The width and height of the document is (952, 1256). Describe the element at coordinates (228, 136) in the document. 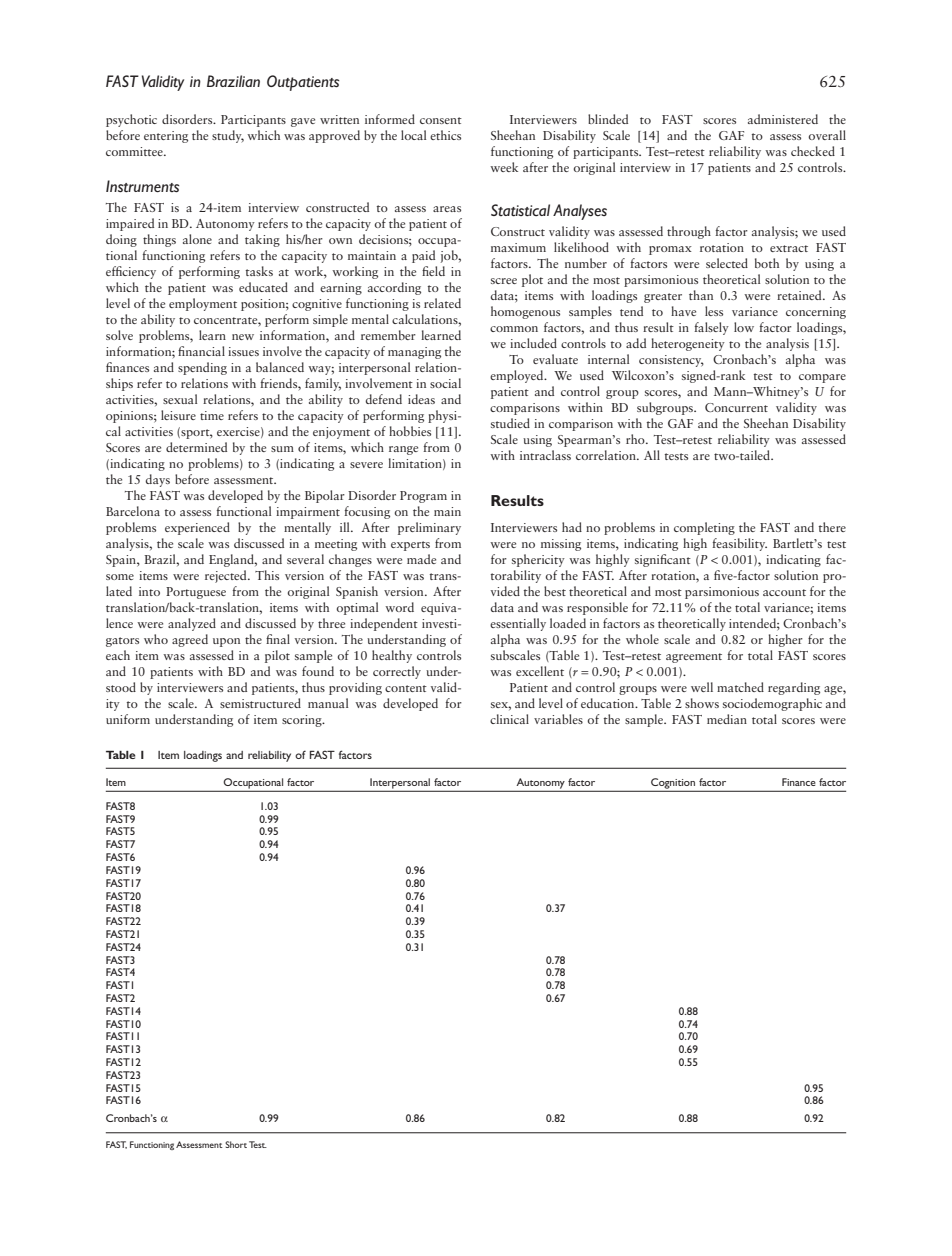

I see `study` at that location.
